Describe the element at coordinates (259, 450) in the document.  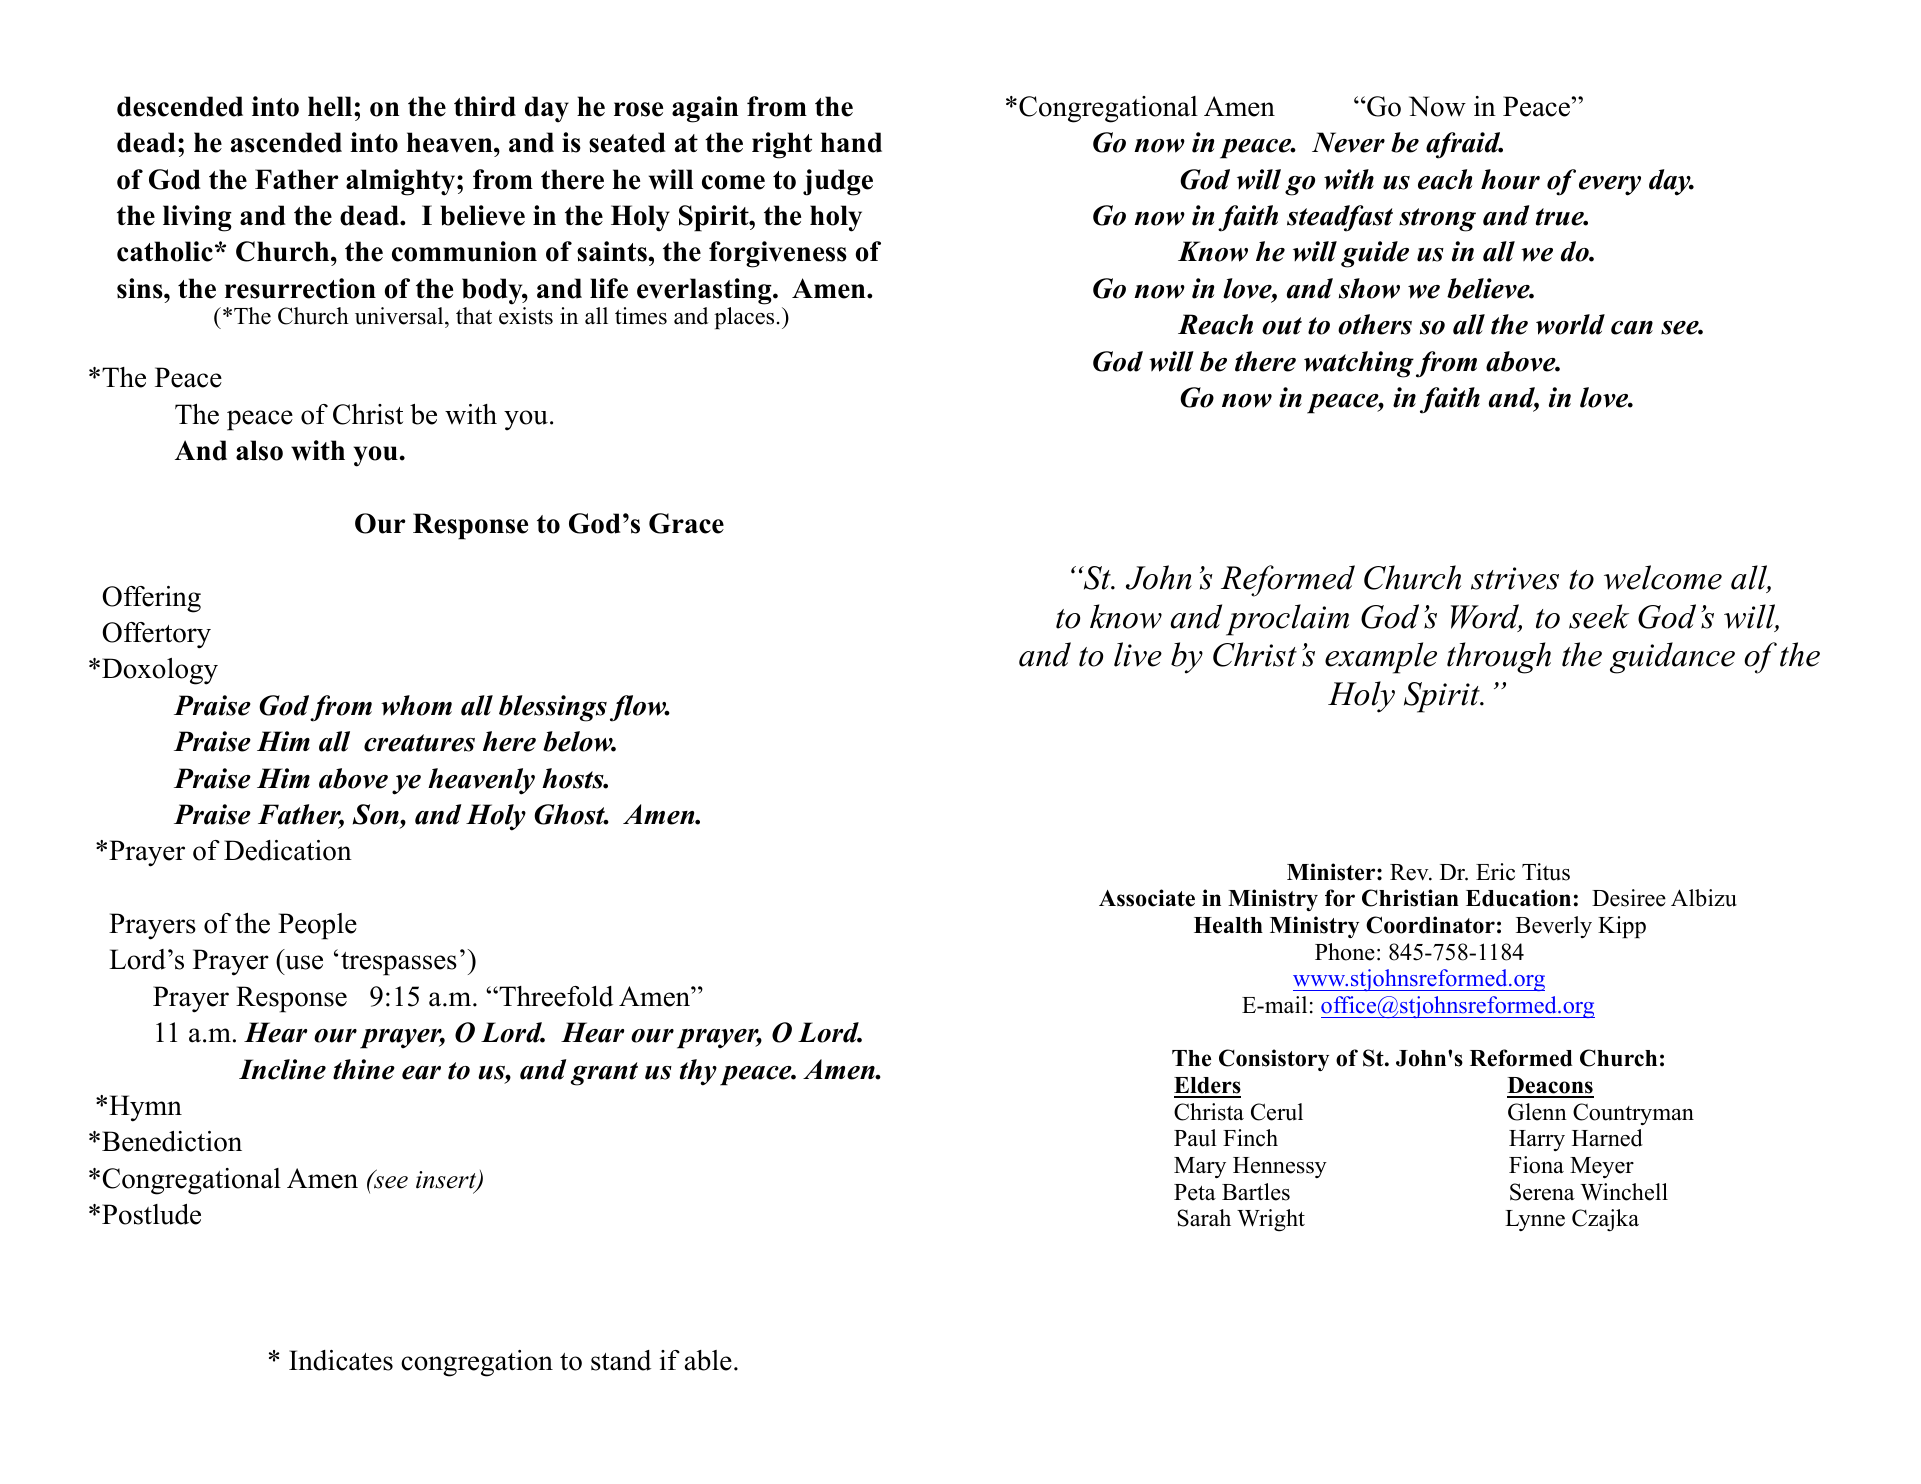
I see `also` at that location.
